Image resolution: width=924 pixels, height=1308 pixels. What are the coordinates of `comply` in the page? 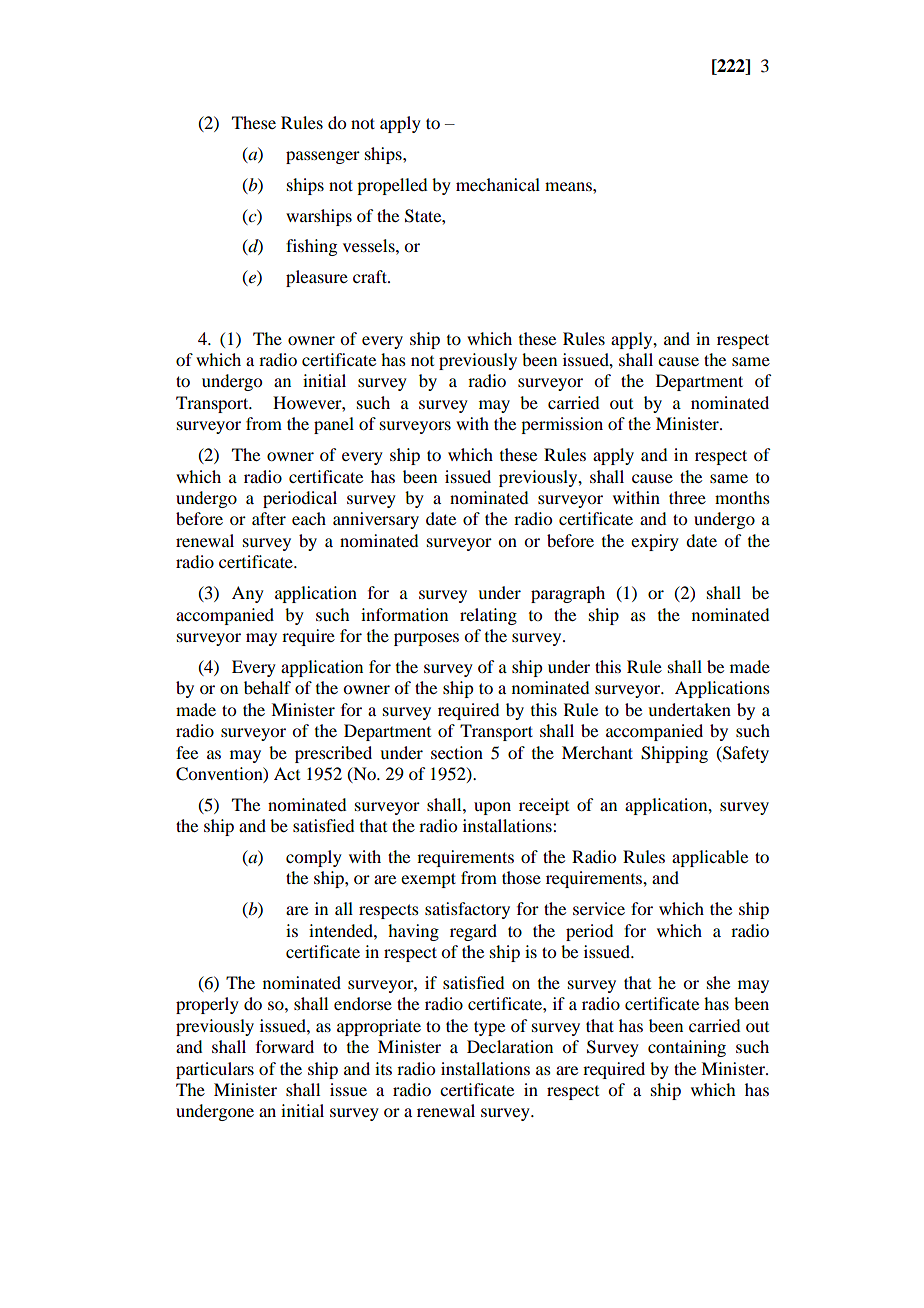 It's located at (314, 858).
